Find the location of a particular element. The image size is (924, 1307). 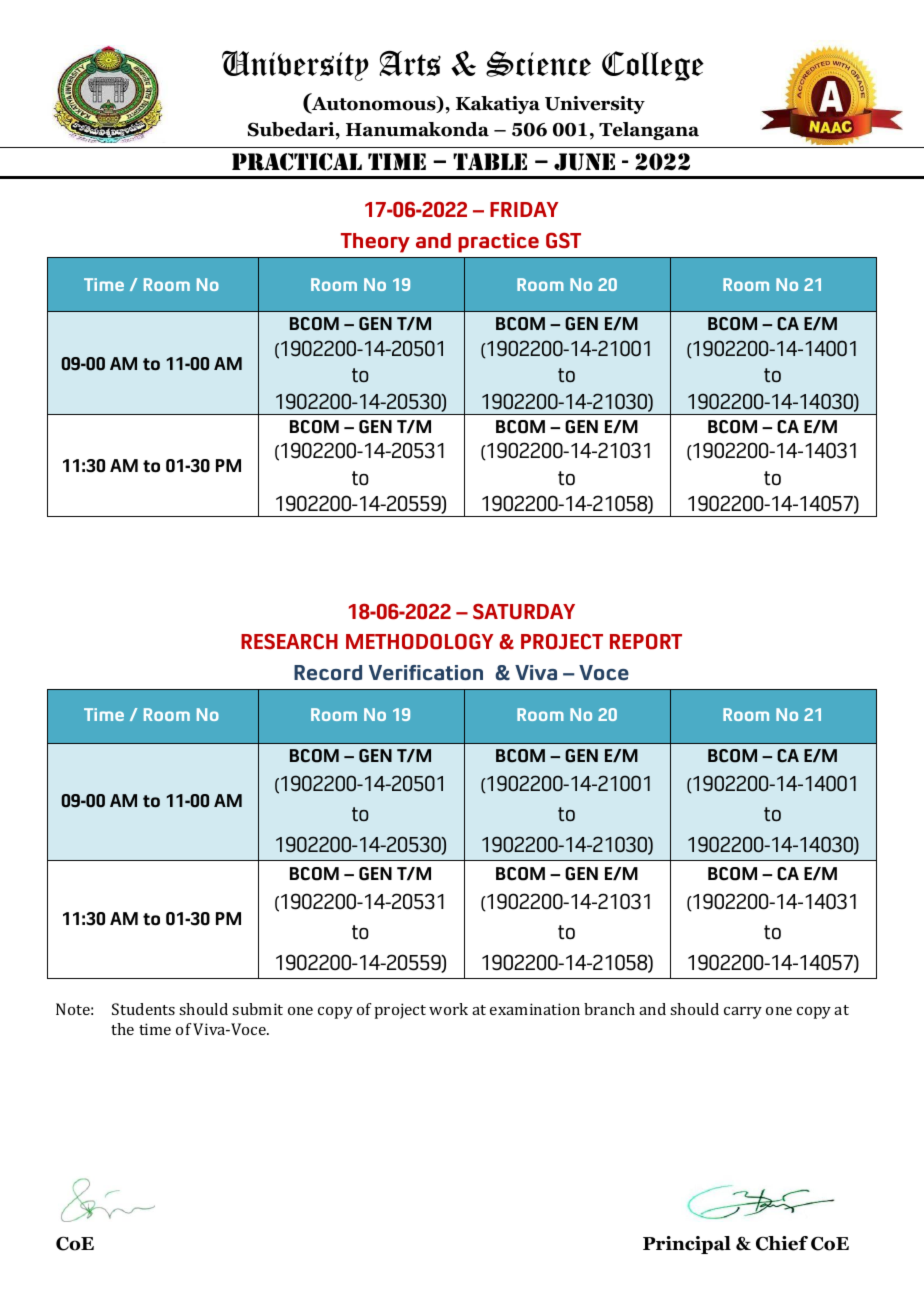

practice is located at coordinates (498, 243).
